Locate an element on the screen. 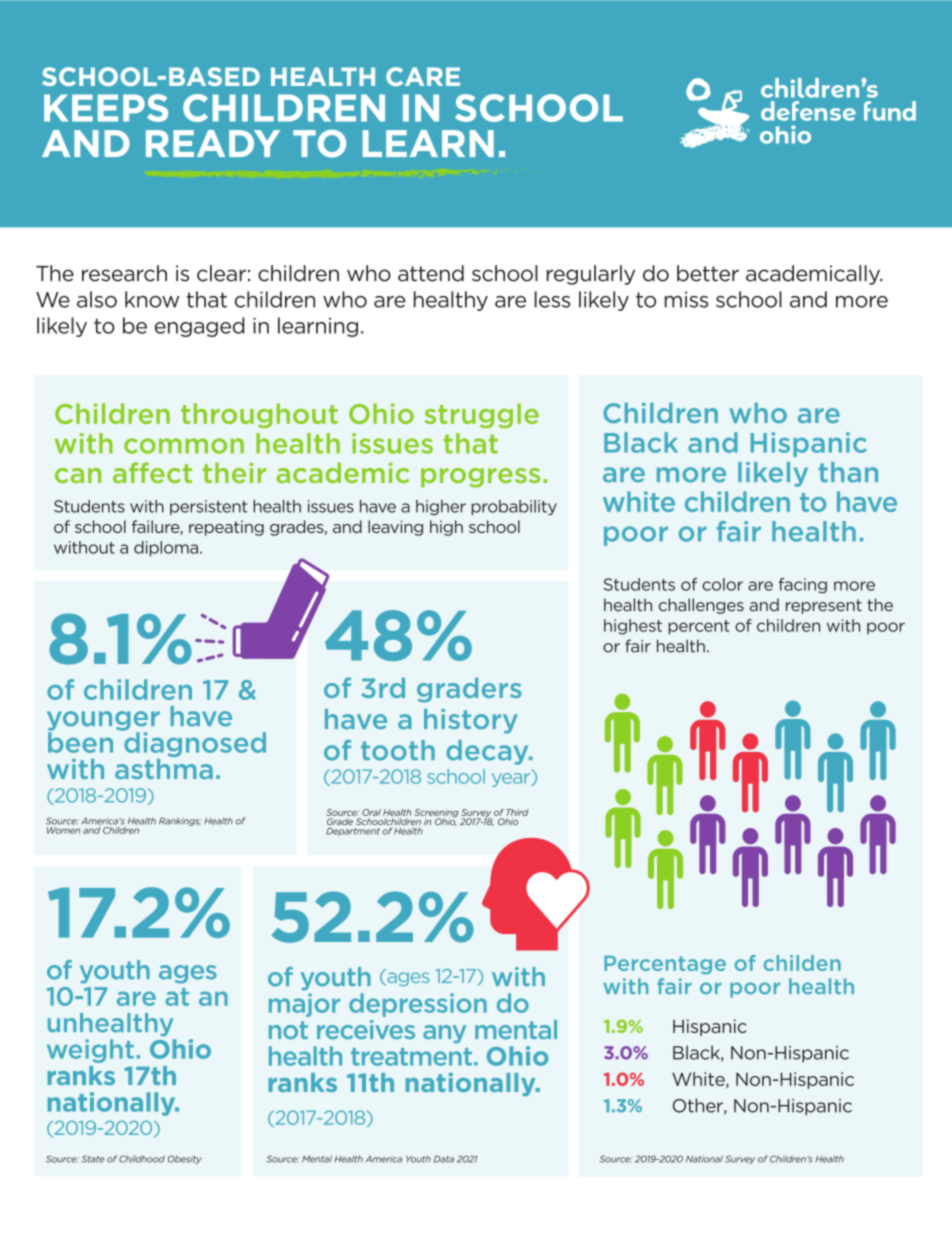  leaving is located at coordinates (395, 528).
